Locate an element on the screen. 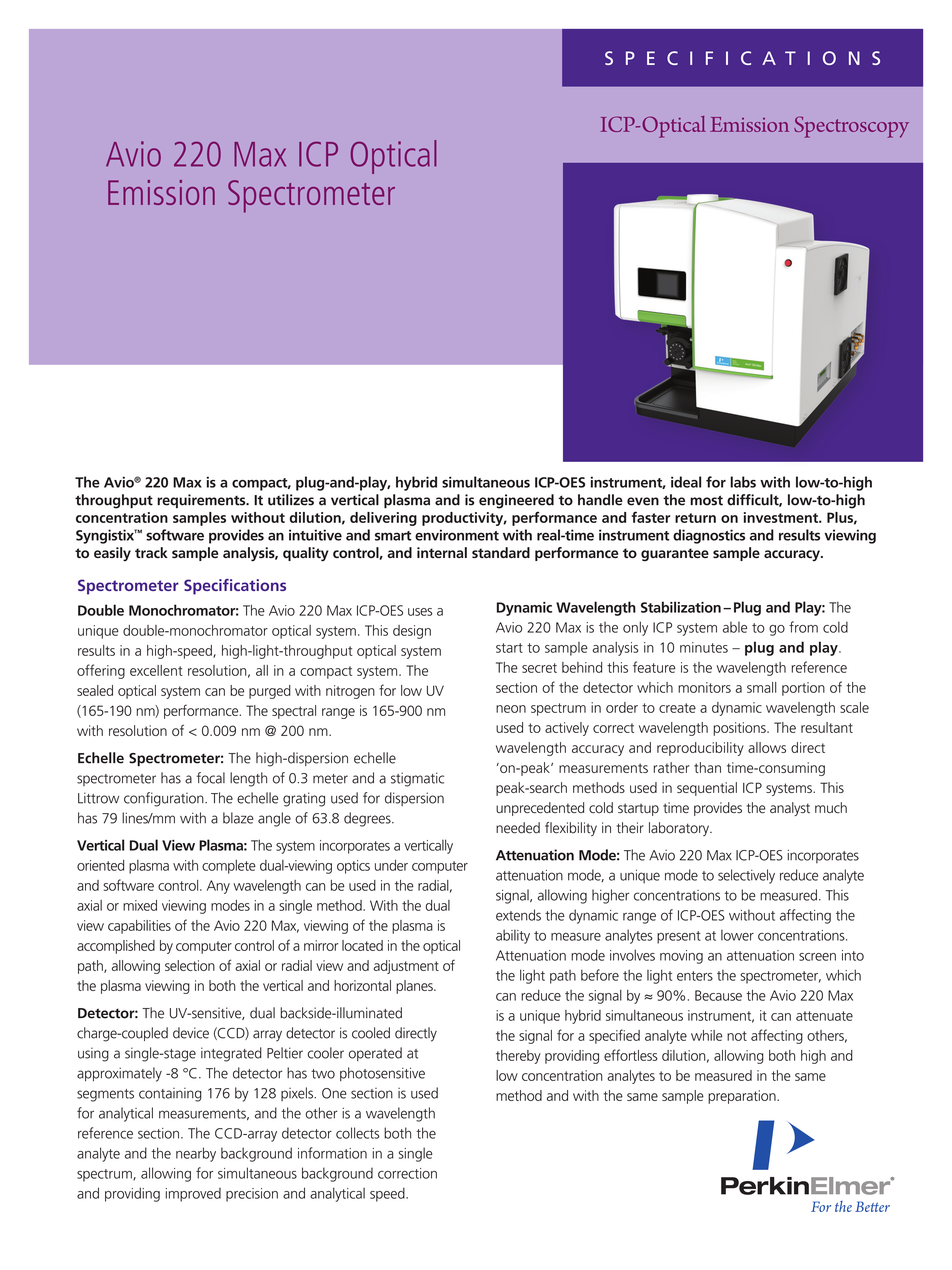 Image resolution: width=952 pixels, height=1270 pixels. track is located at coordinates (151, 552).
